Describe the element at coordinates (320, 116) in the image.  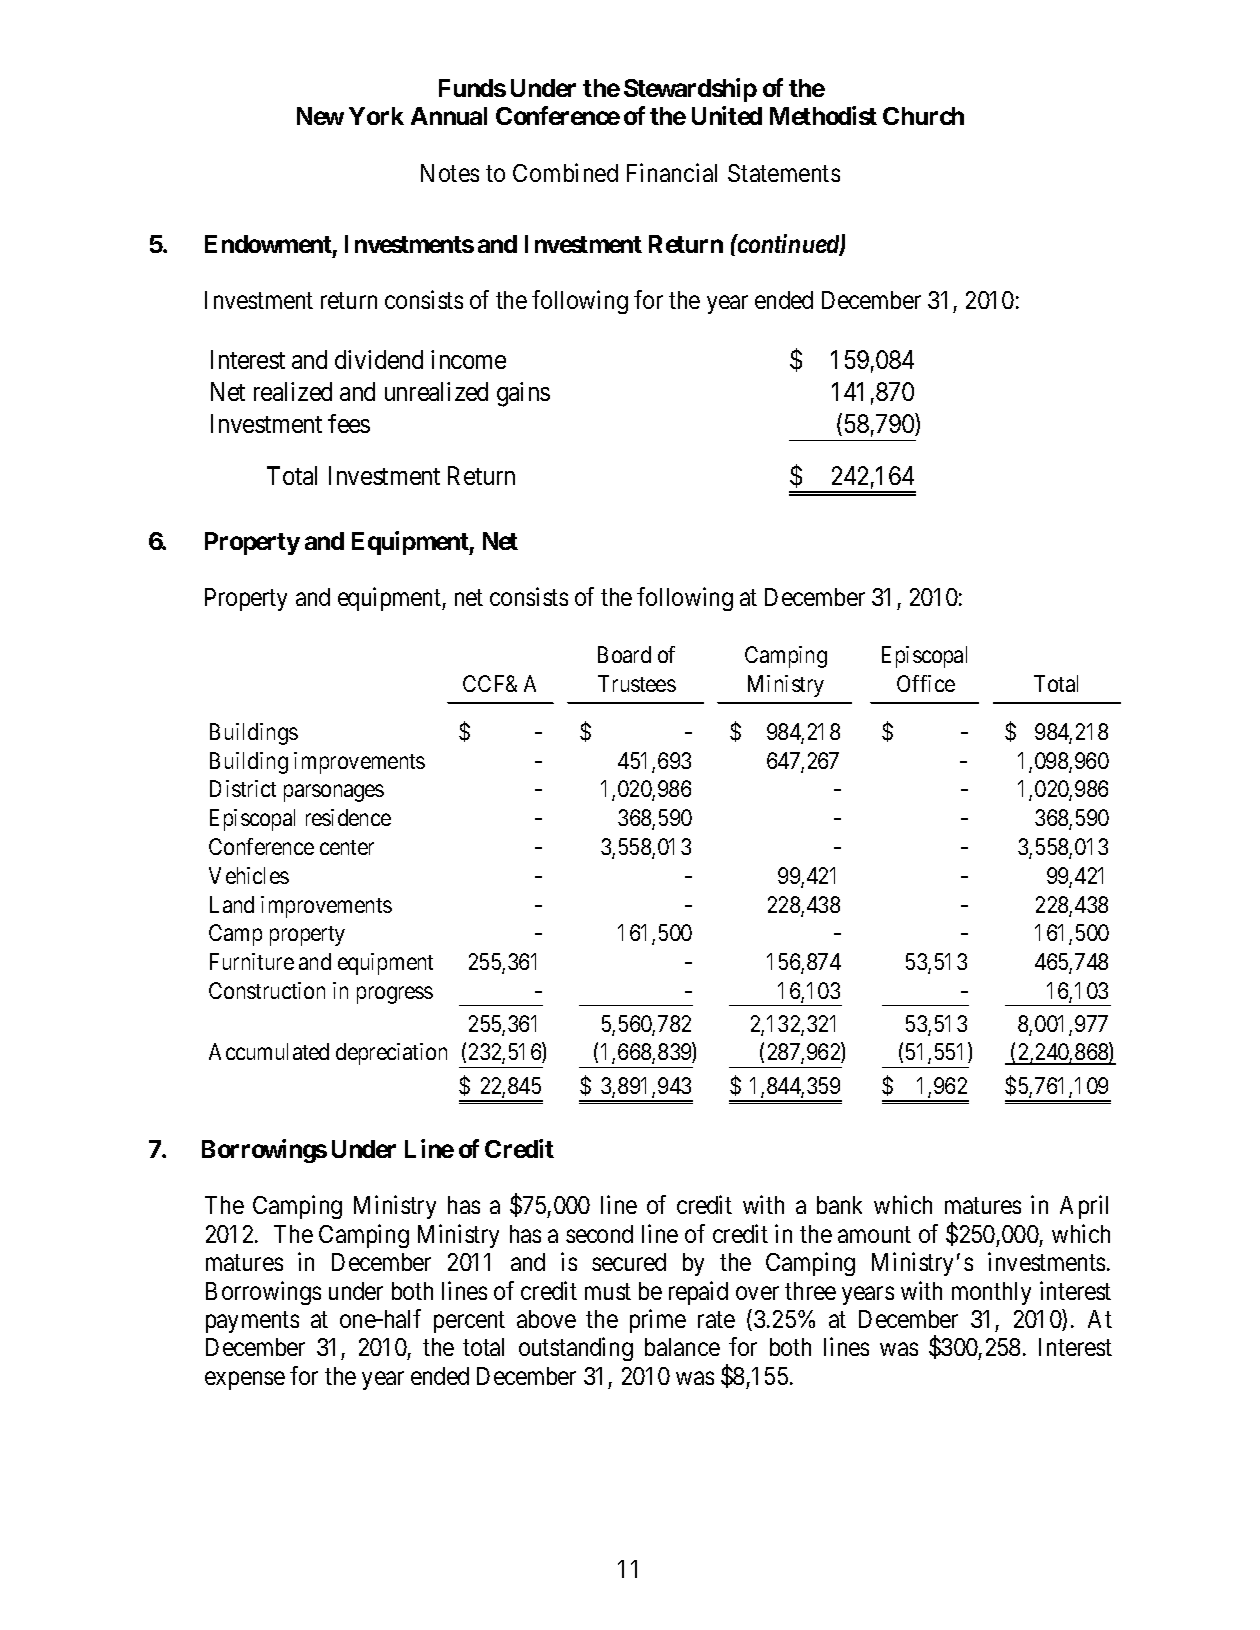
I see `New` at that location.
